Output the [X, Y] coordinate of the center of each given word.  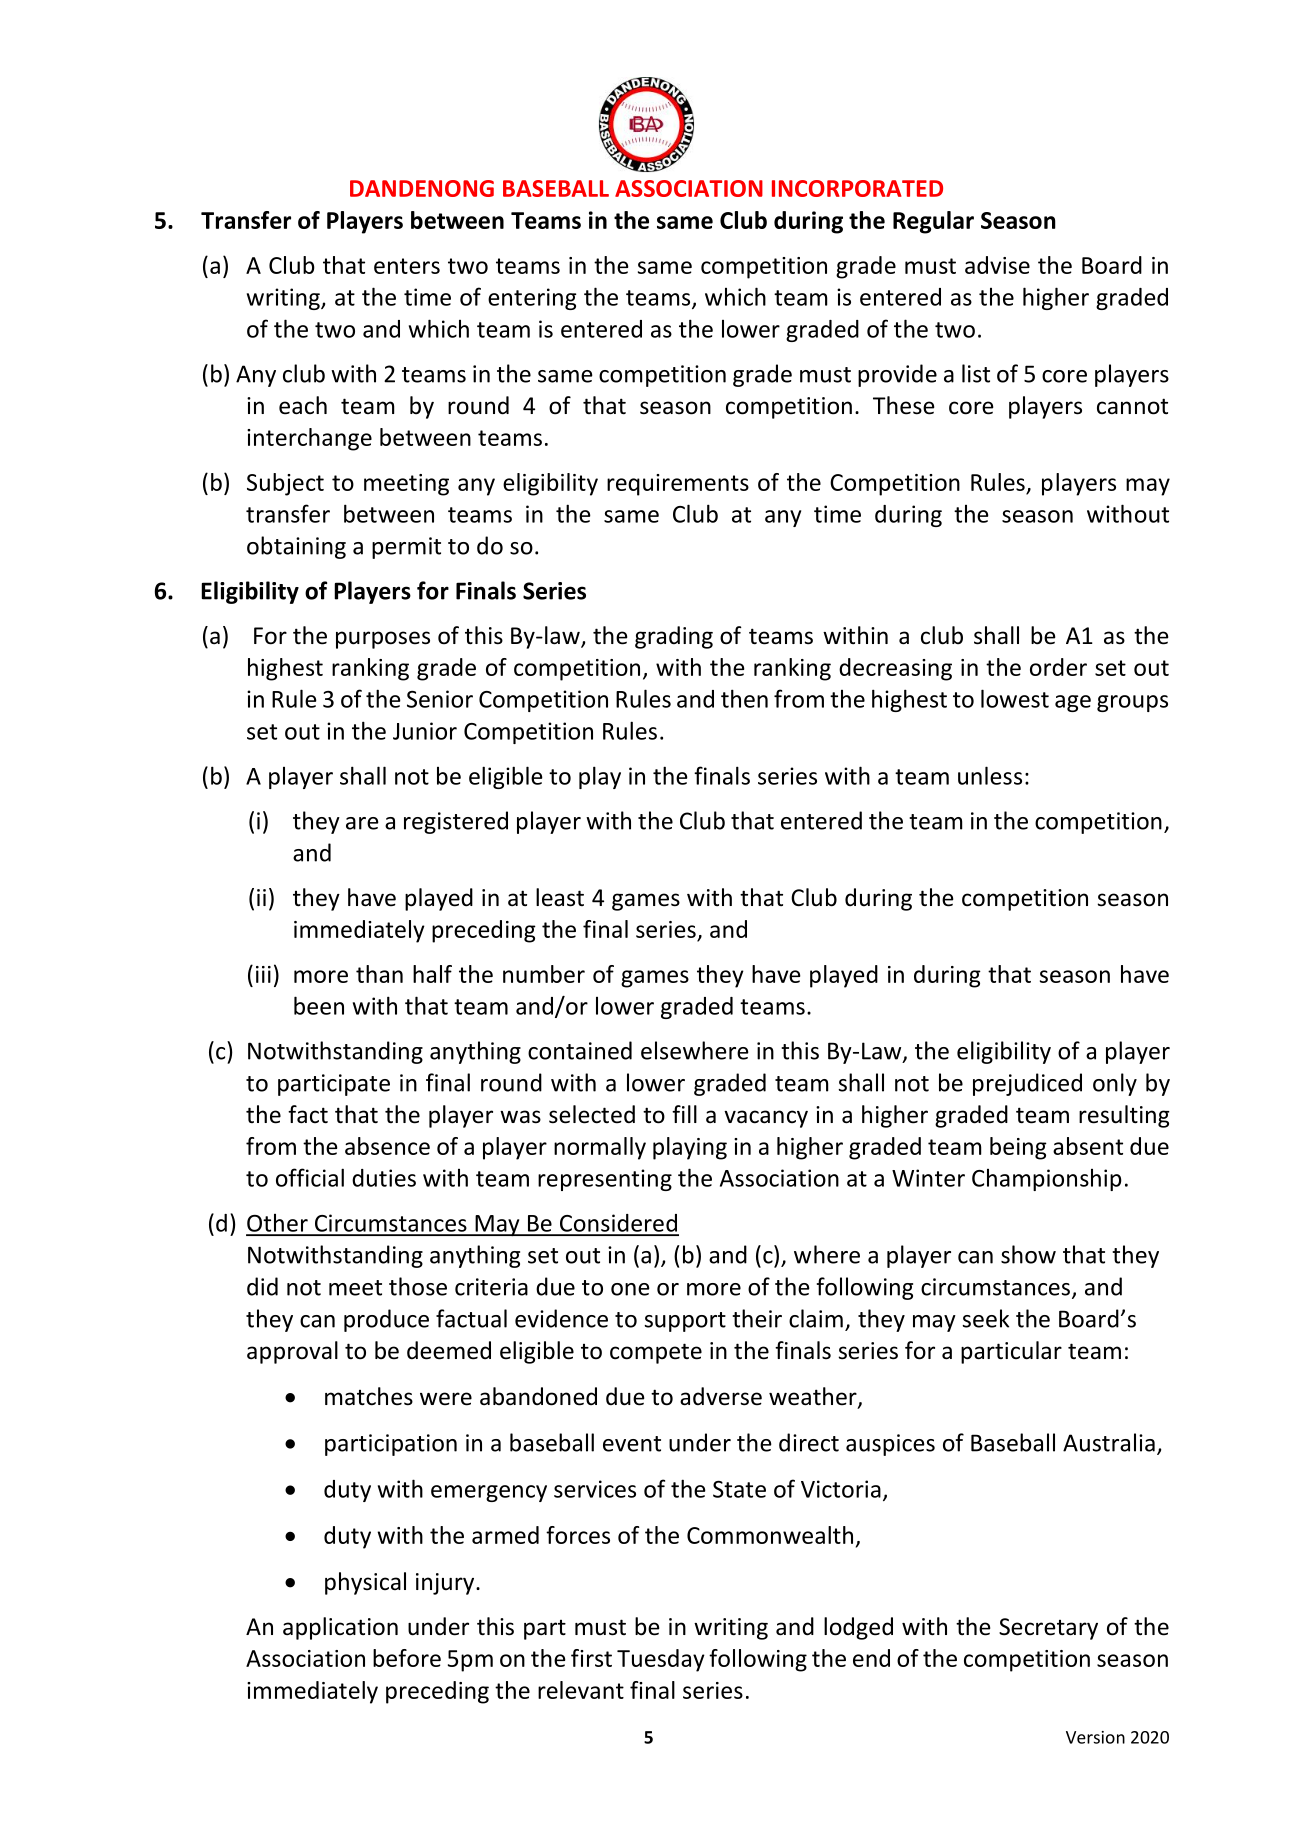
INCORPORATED [857, 188]
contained [580, 1050]
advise [997, 265]
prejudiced [1027, 1084]
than [379, 974]
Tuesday [661, 1660]
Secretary [1048, 1629]
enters [407, 266]
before [407, 1658]
